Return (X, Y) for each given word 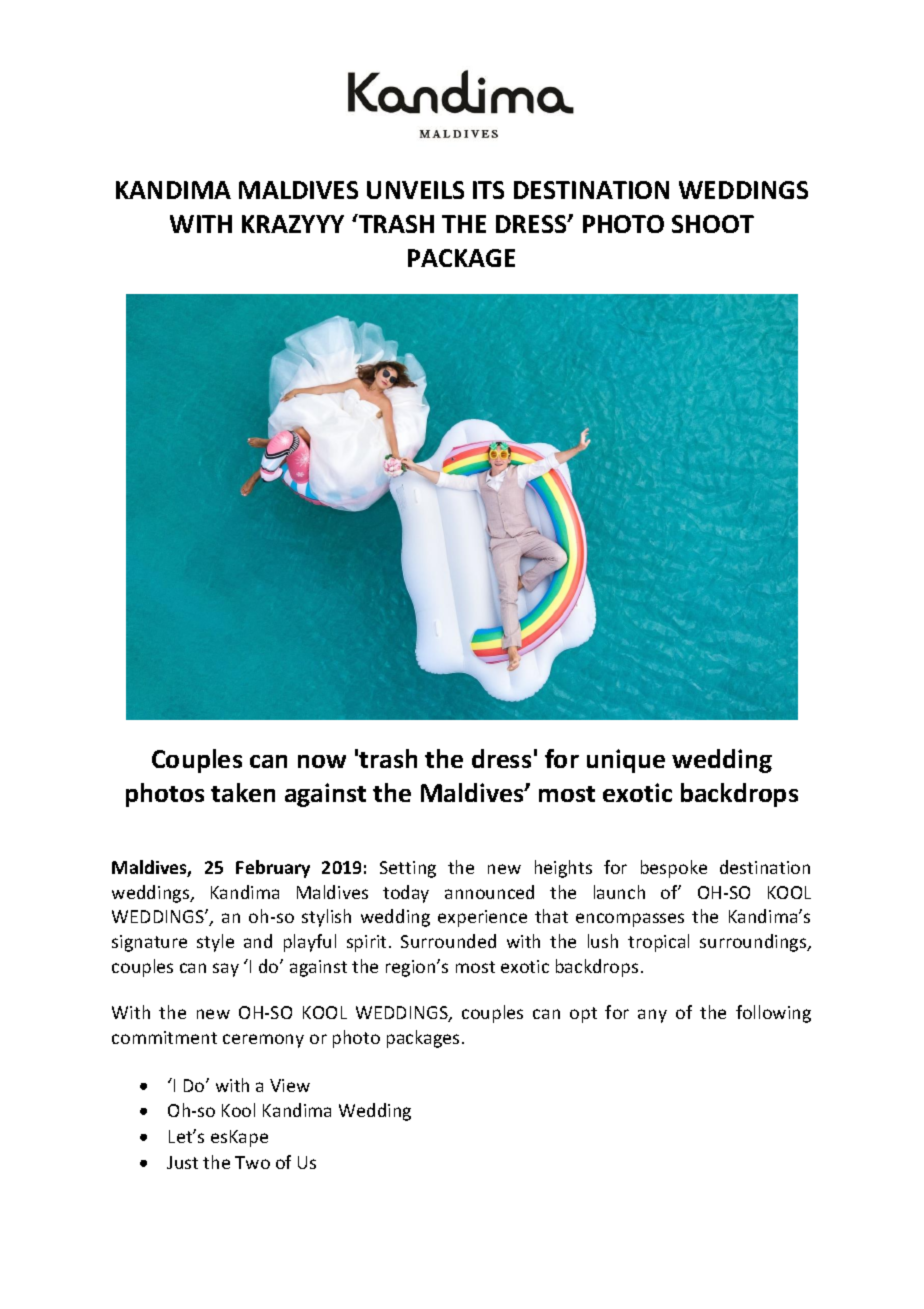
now (322, 761)
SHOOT (713, 224)
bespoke (674, 869)
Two (252, 1162)
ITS (488, 190)
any (652, 1016)
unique (626, 761)
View (290, 1085)
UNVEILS (415, 190)
